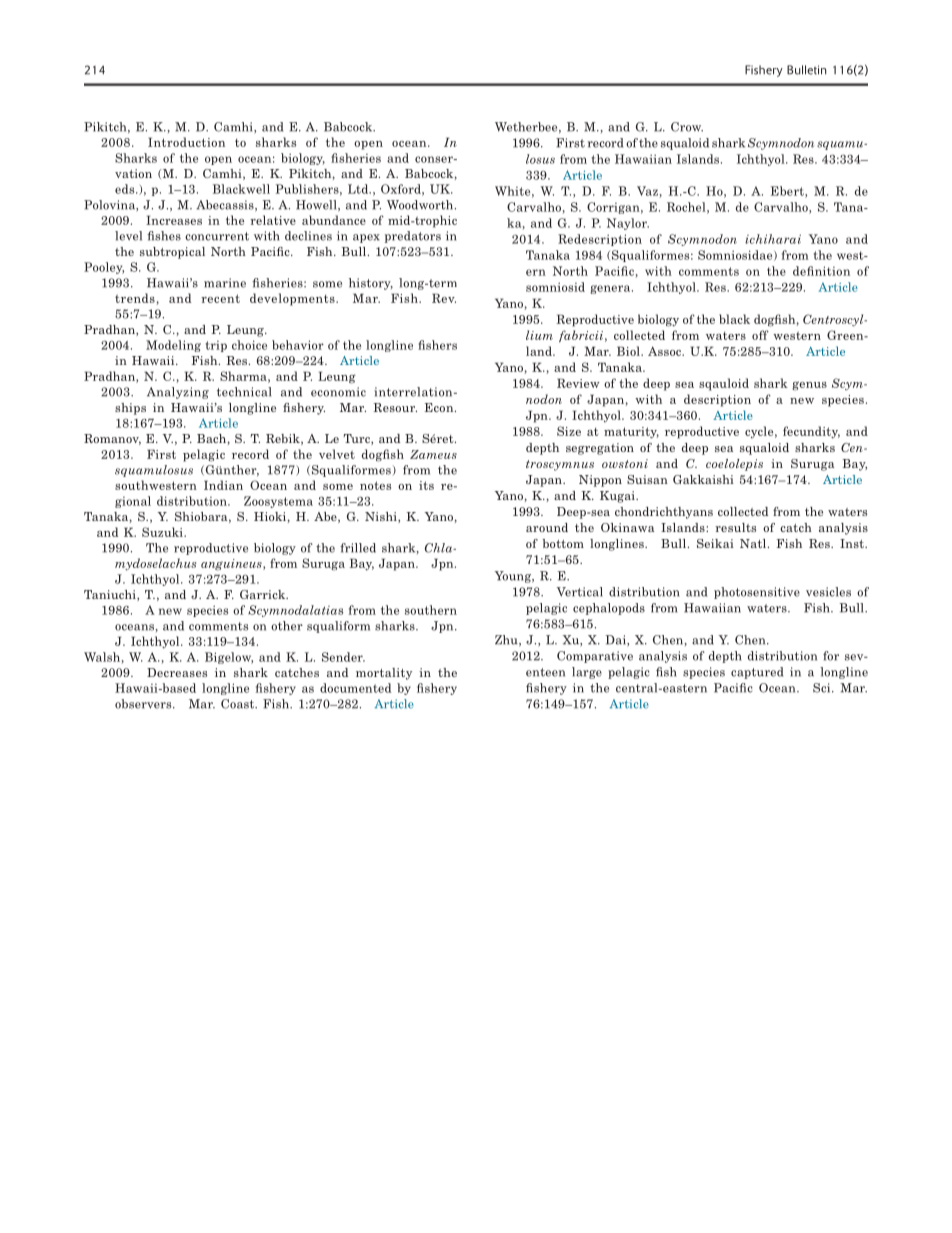  What do you see at coordinates (811, 432) in the screenshot?
I see `fecundity` at bounding box center [811, 432].
